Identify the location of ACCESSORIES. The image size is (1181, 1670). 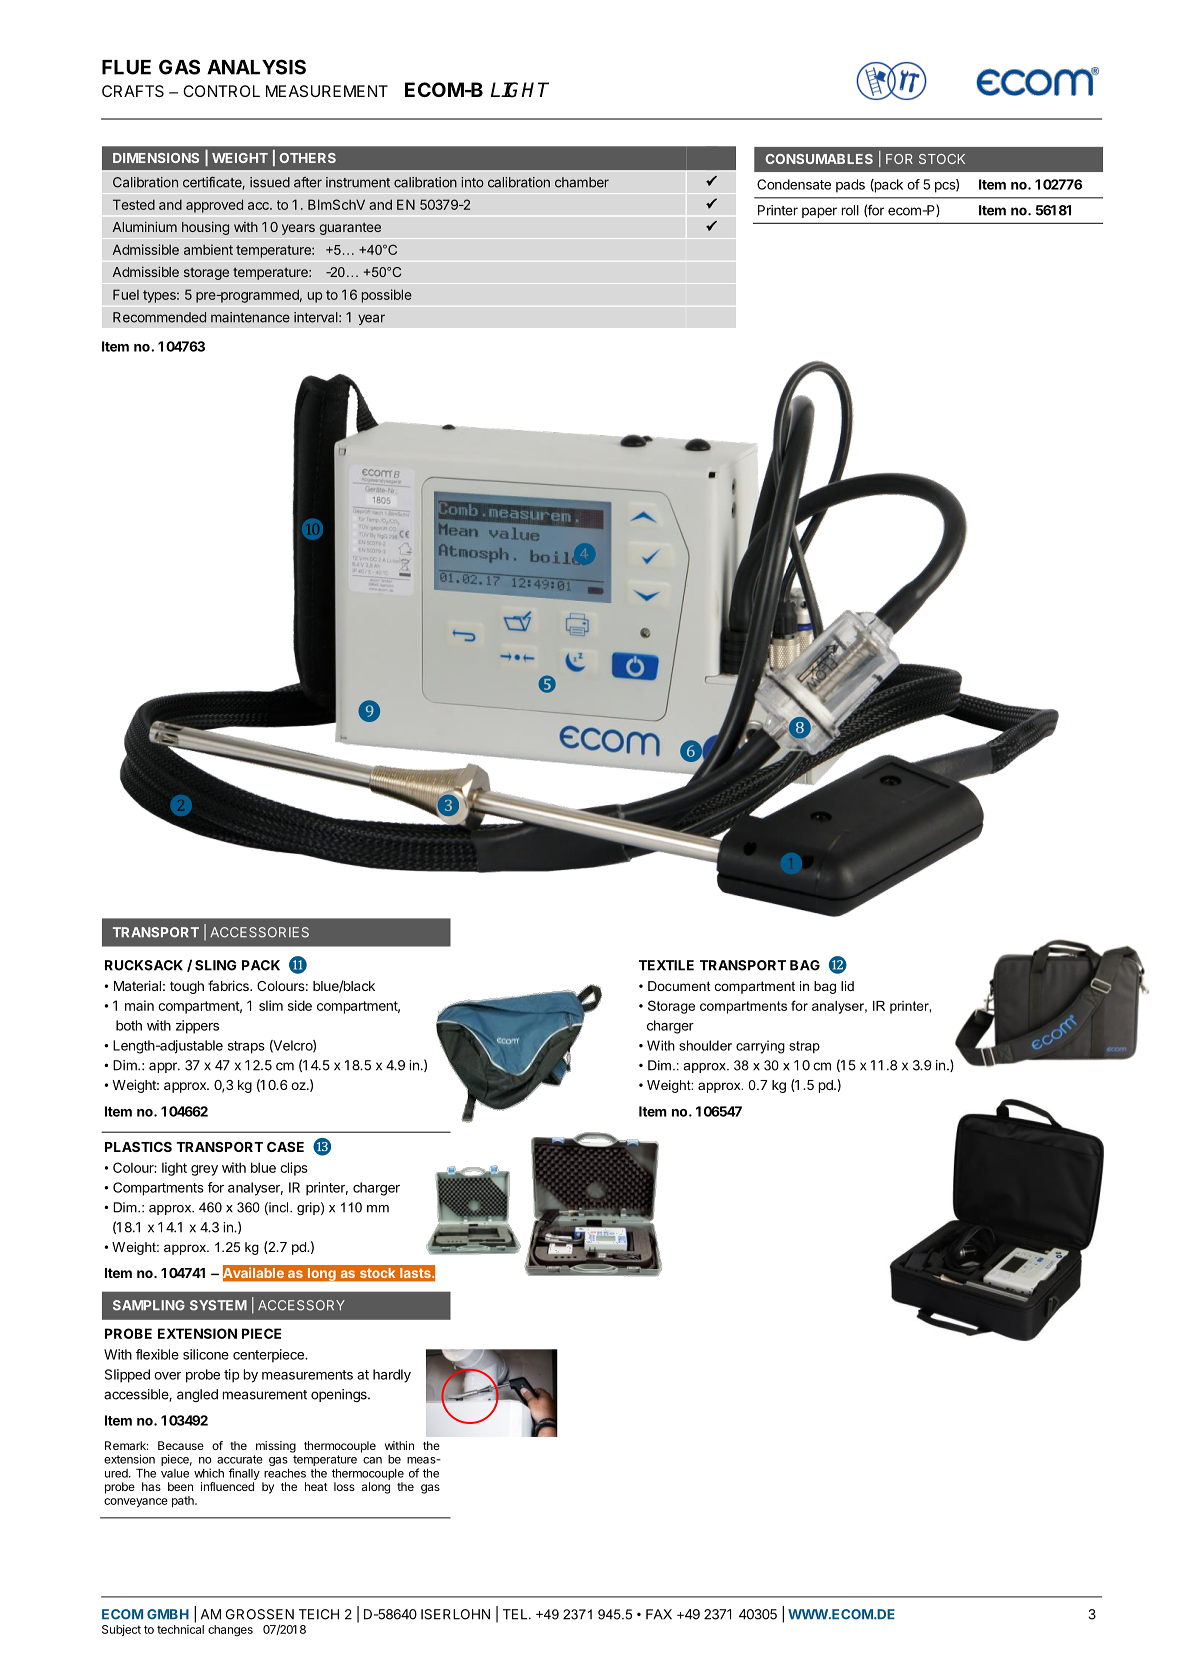
(259, 932).
